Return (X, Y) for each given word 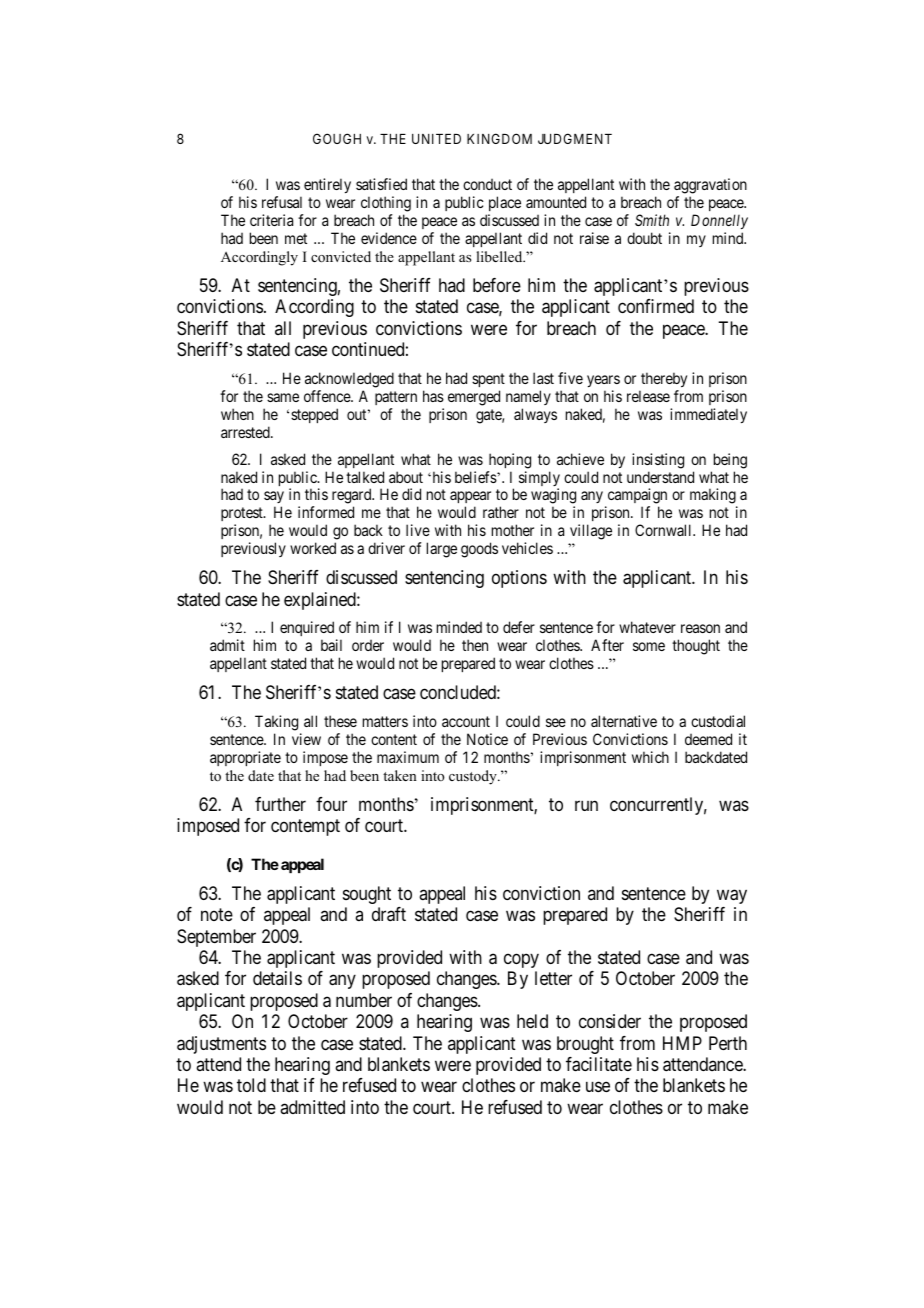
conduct (487, 184)
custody (474, 777)
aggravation (710, 187)
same (283, 397)
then (475, 645)
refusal (282, 202)
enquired (308, 630)
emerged (474, 398)
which (650, 757)
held (532, 1021)
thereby (664, 379)
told (251, 1085)
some (649, 646)
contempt (305, 828)
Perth (728, 1043)
